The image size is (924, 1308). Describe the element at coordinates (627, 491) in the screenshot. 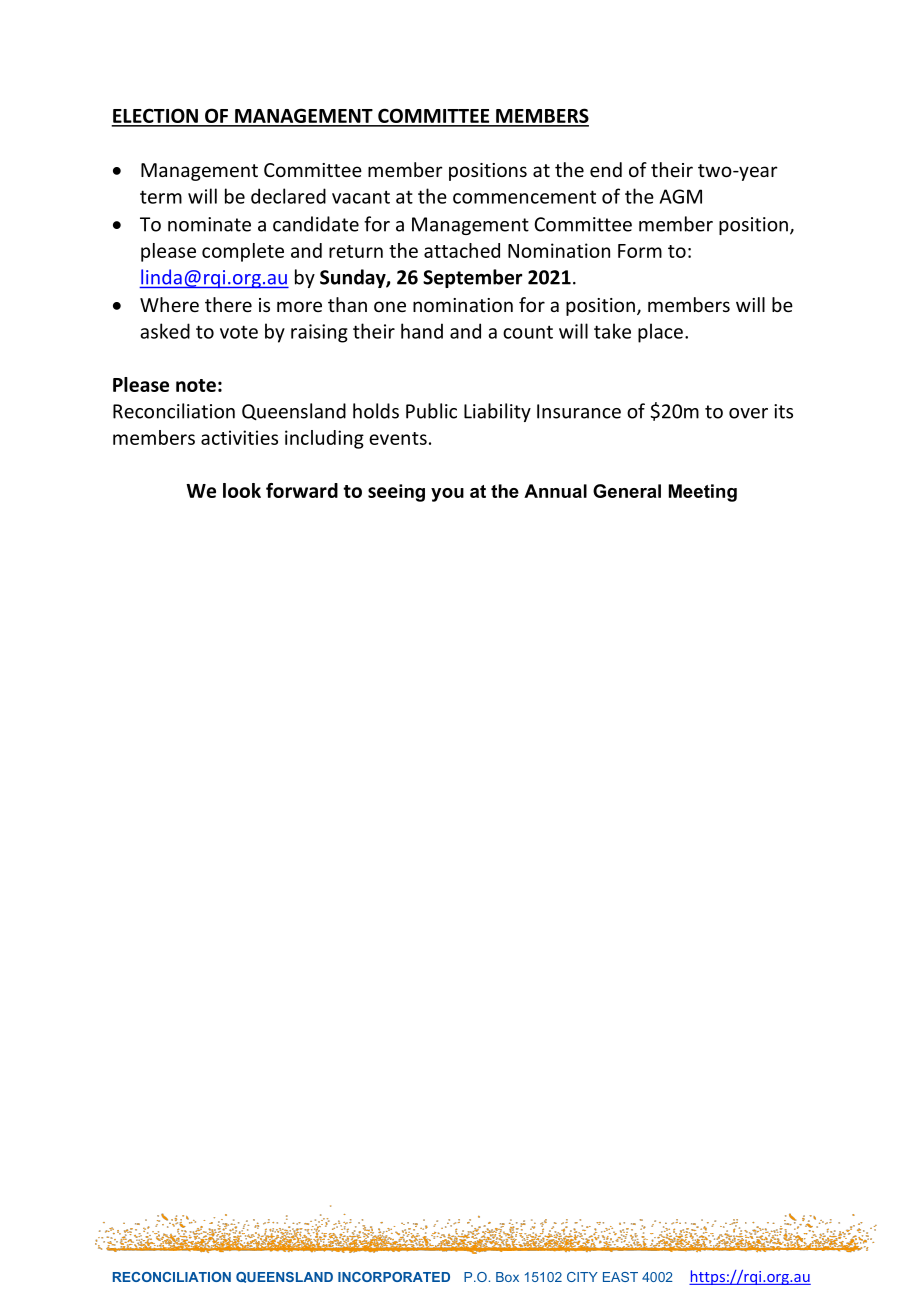

I see `General` at that location.
